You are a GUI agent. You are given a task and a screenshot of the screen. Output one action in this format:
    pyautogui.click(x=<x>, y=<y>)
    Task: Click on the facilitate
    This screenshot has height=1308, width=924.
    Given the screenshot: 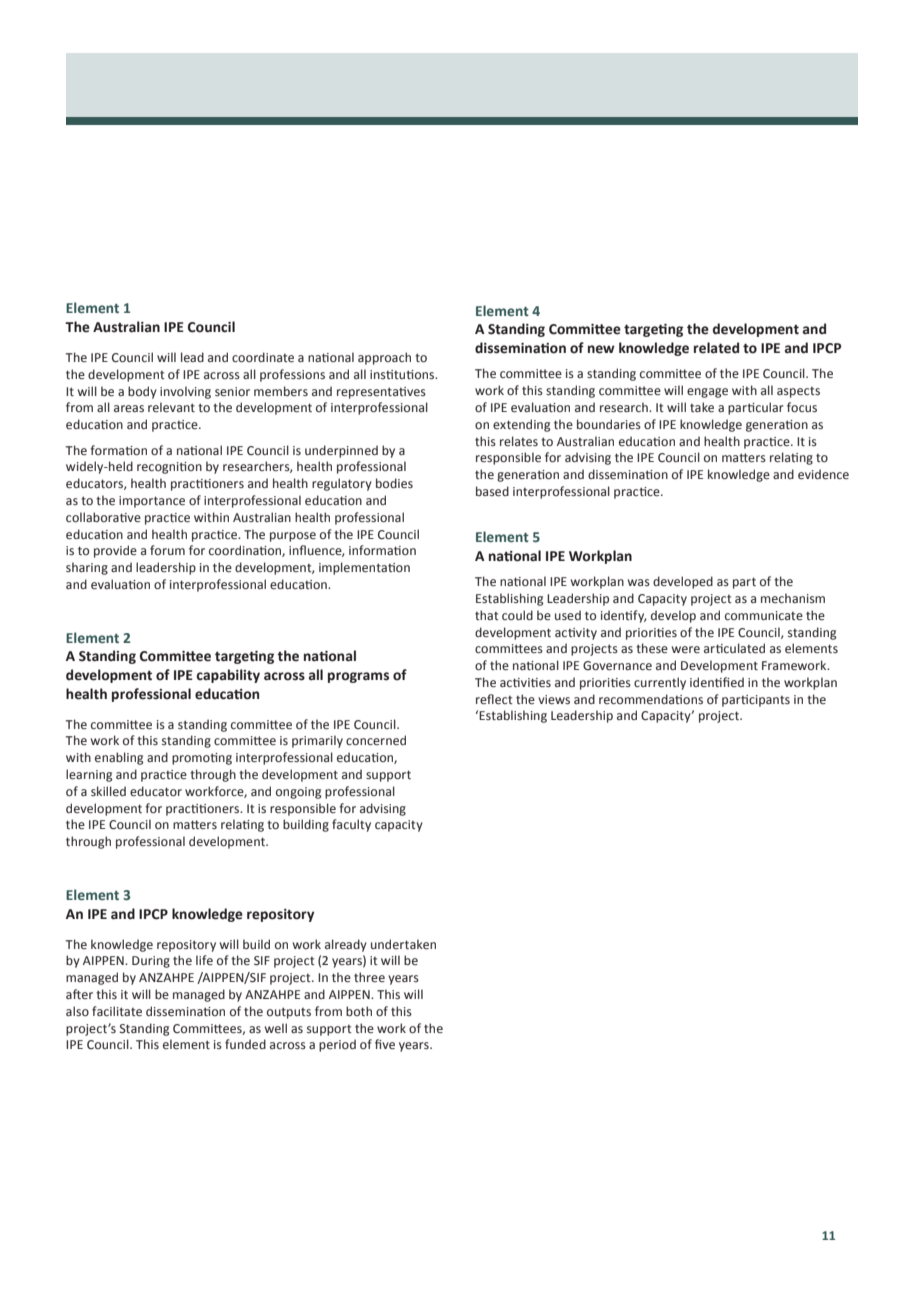 What is the action you would take?
    pyautogui.click(x=117, y=1011)
